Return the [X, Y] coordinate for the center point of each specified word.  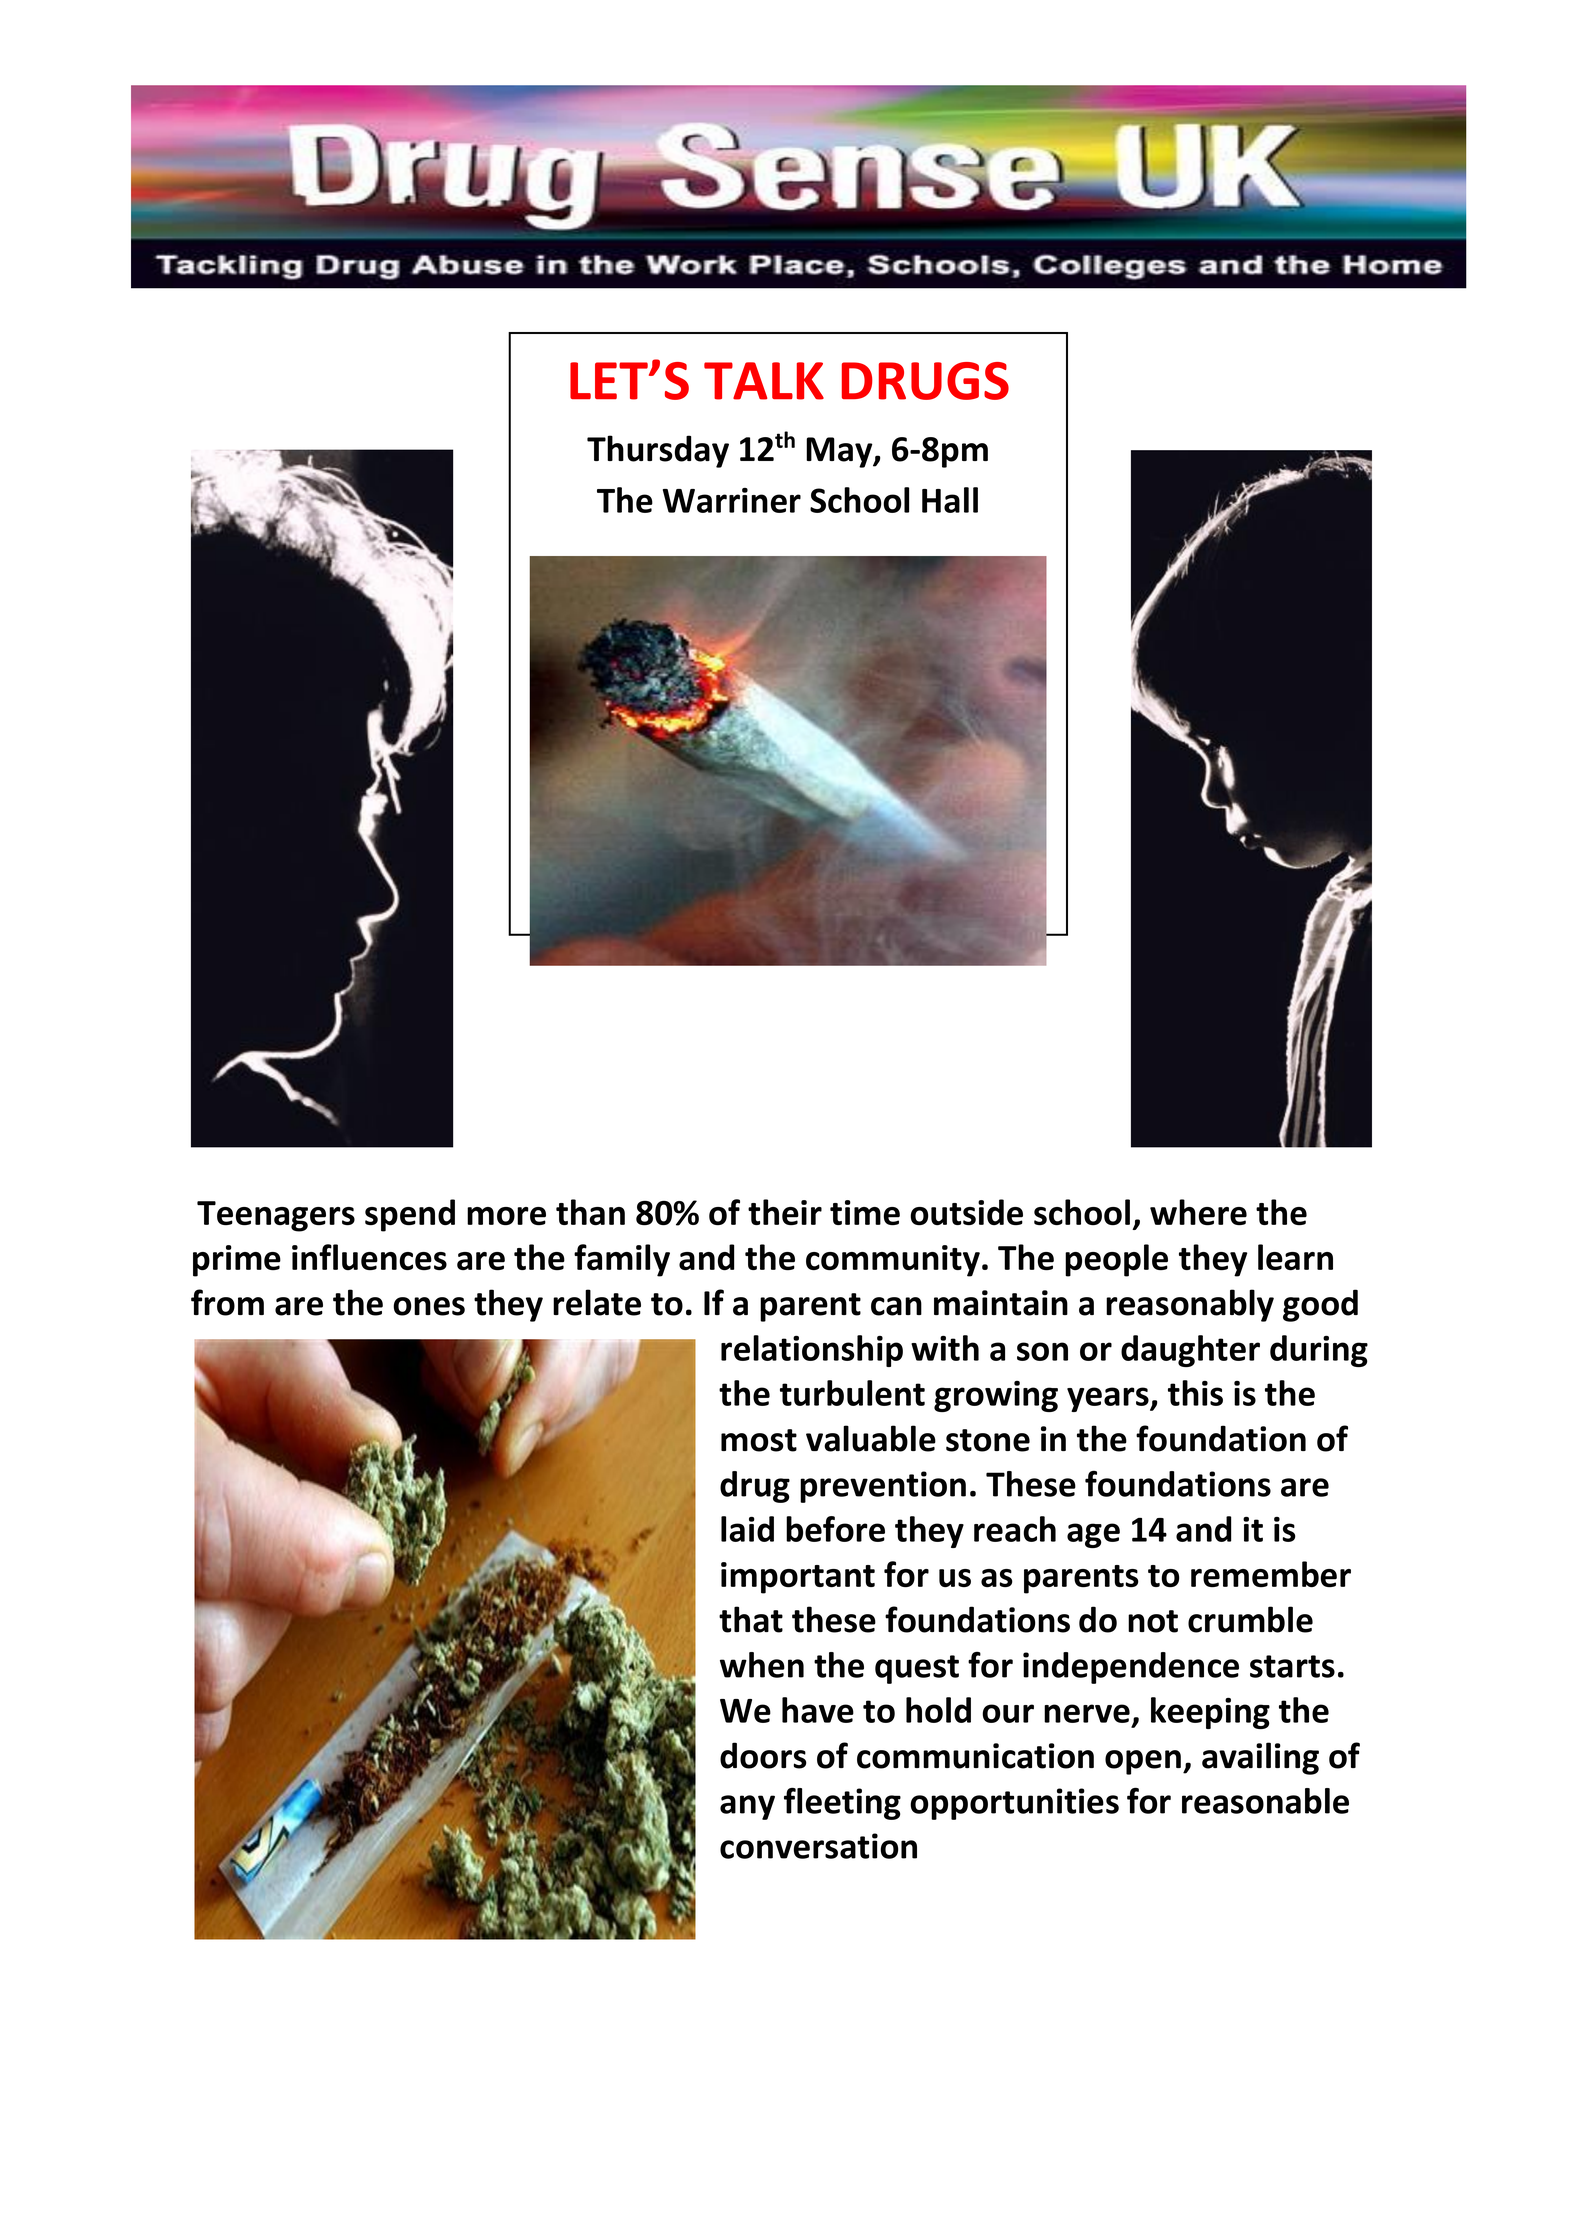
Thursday [658, 451]
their [785, 1212]
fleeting [842, 1803]
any [747, 1807]
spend [410, 1215]
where [1198, 1212]
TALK [764, 381]
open [1143, 1762]
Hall [950, 500]
